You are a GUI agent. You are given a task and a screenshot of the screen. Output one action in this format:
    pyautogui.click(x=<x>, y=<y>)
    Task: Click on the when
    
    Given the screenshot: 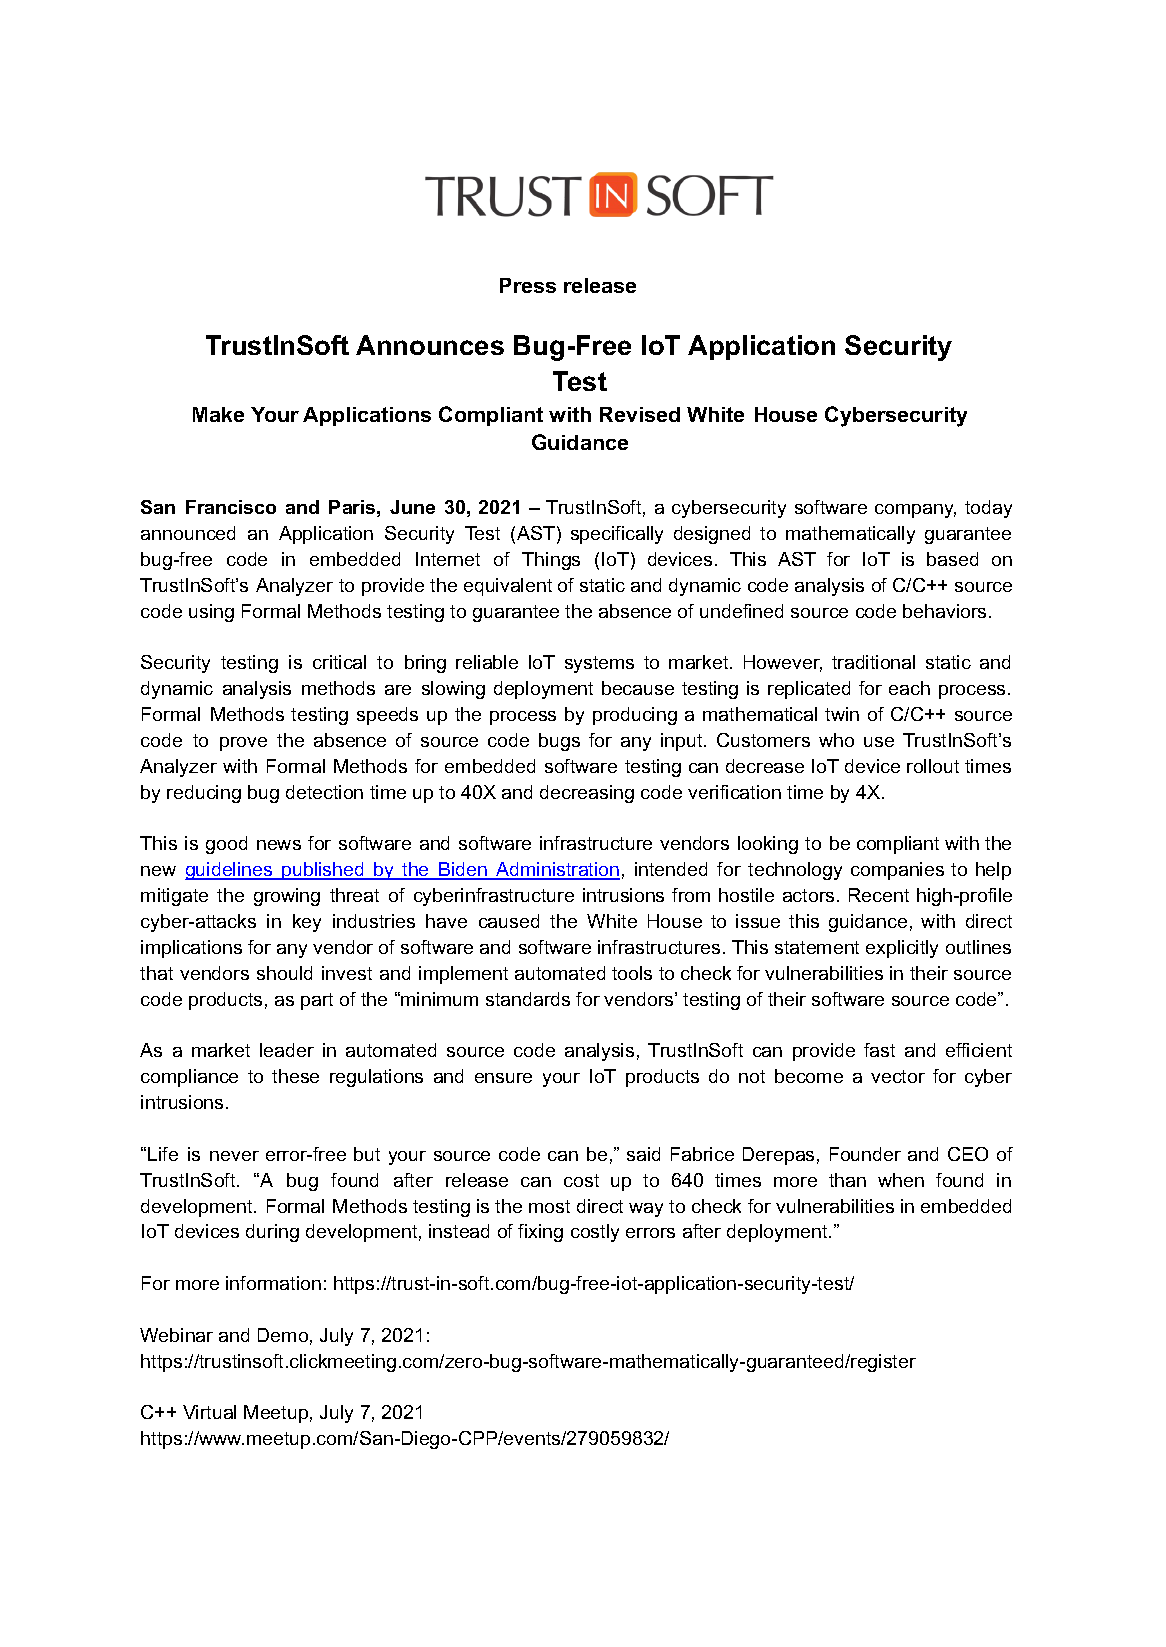 What is the action you would take?
    pyautogui.click(x=901, y=1180)
